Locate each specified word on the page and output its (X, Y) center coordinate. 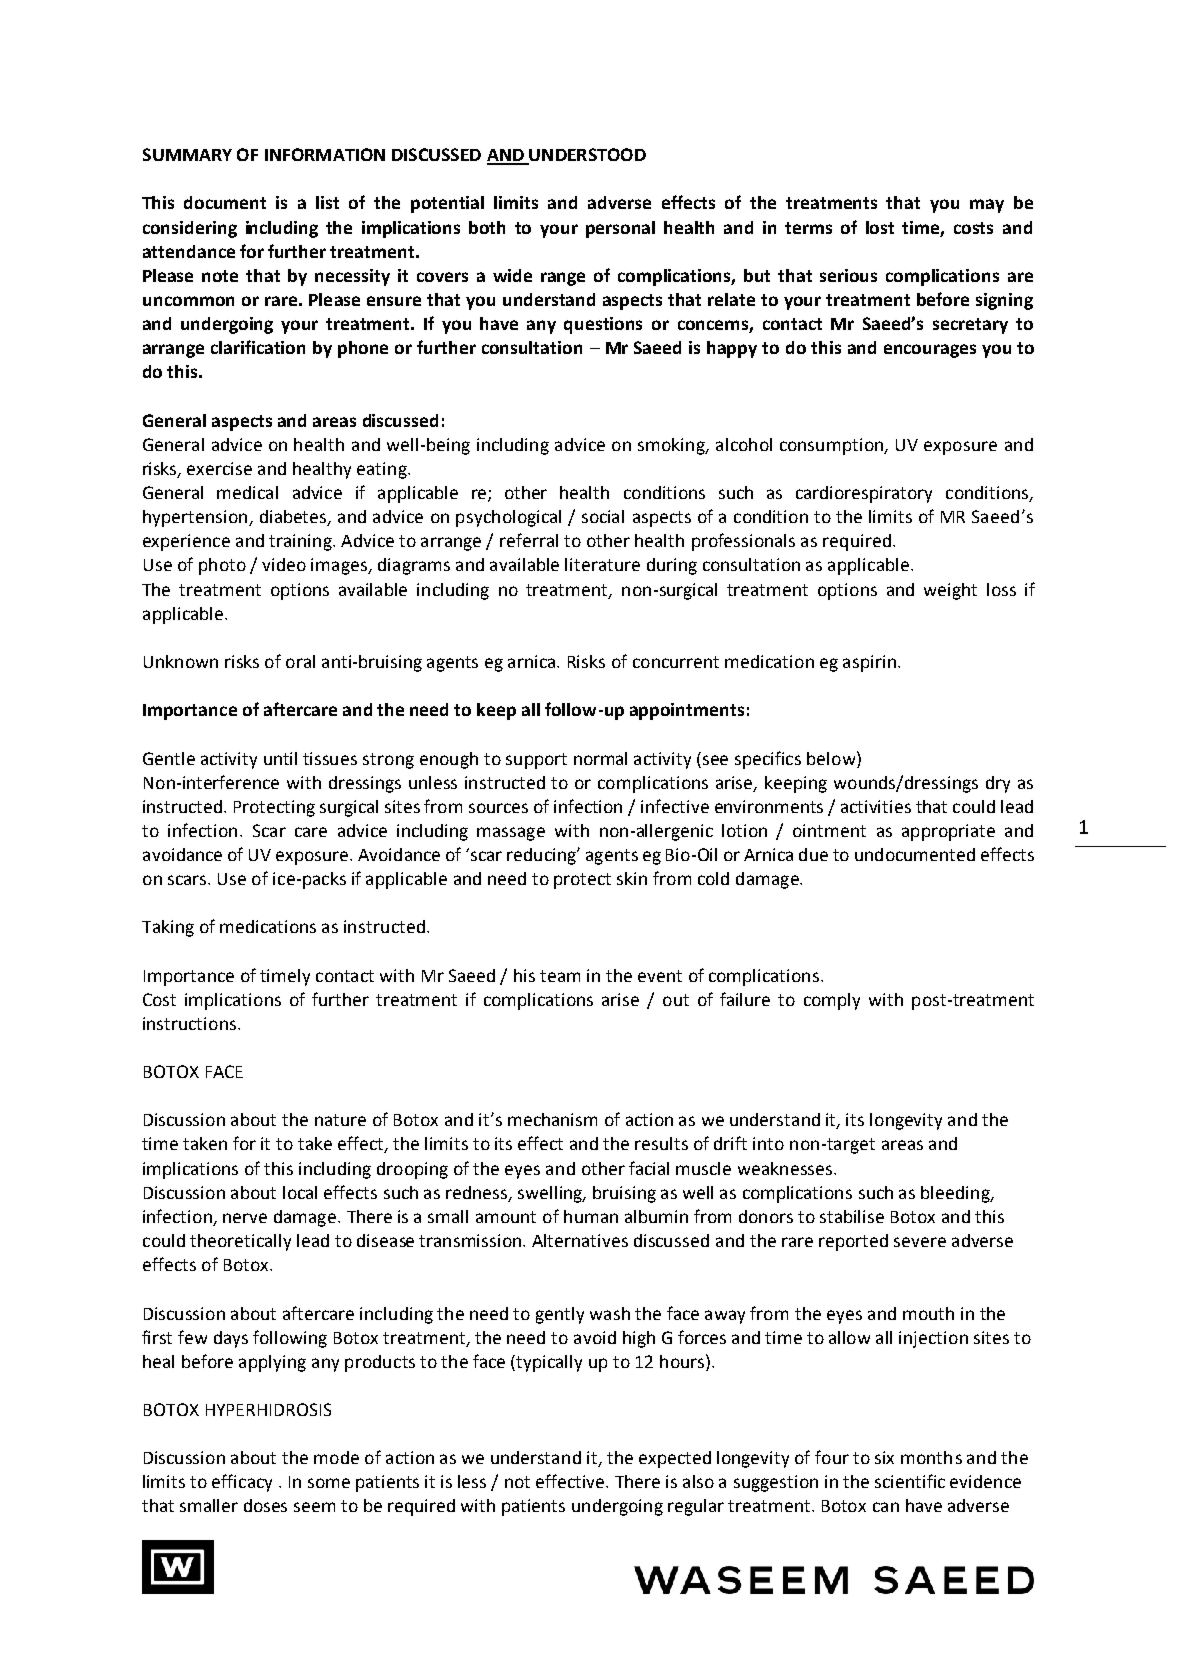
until (280, 758)
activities (876, 806)
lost (880, 227)
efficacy (242, 1483)
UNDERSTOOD (586, 156)
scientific (910, 1481)
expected (675, 1459)
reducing (542, 856)
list (327, 202)
